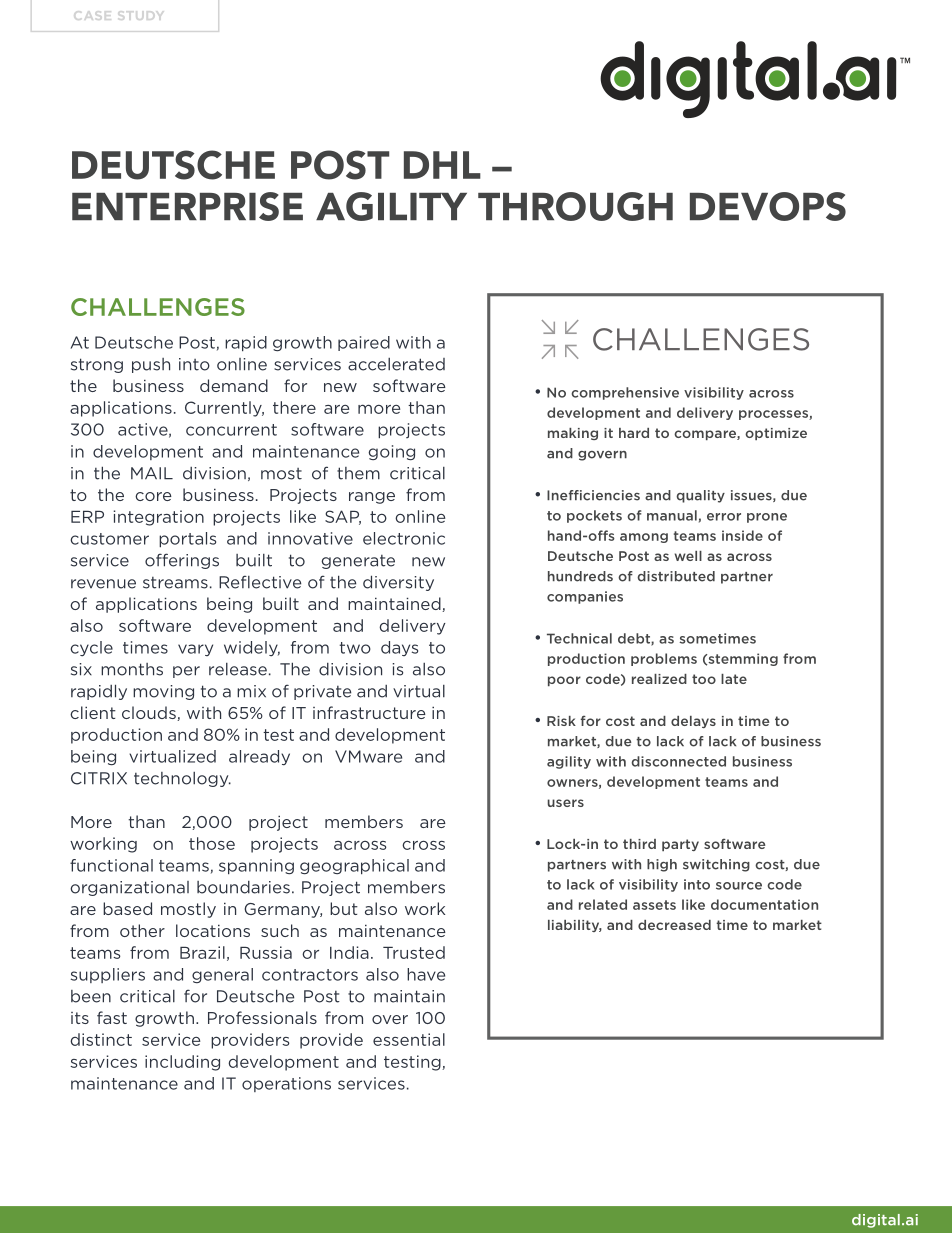 The width and height of the page is (952, 1233). What do you see at coordinates (187, 206) in the page?
I see `ENTERPRISE` at bounding box center [187, 206].
